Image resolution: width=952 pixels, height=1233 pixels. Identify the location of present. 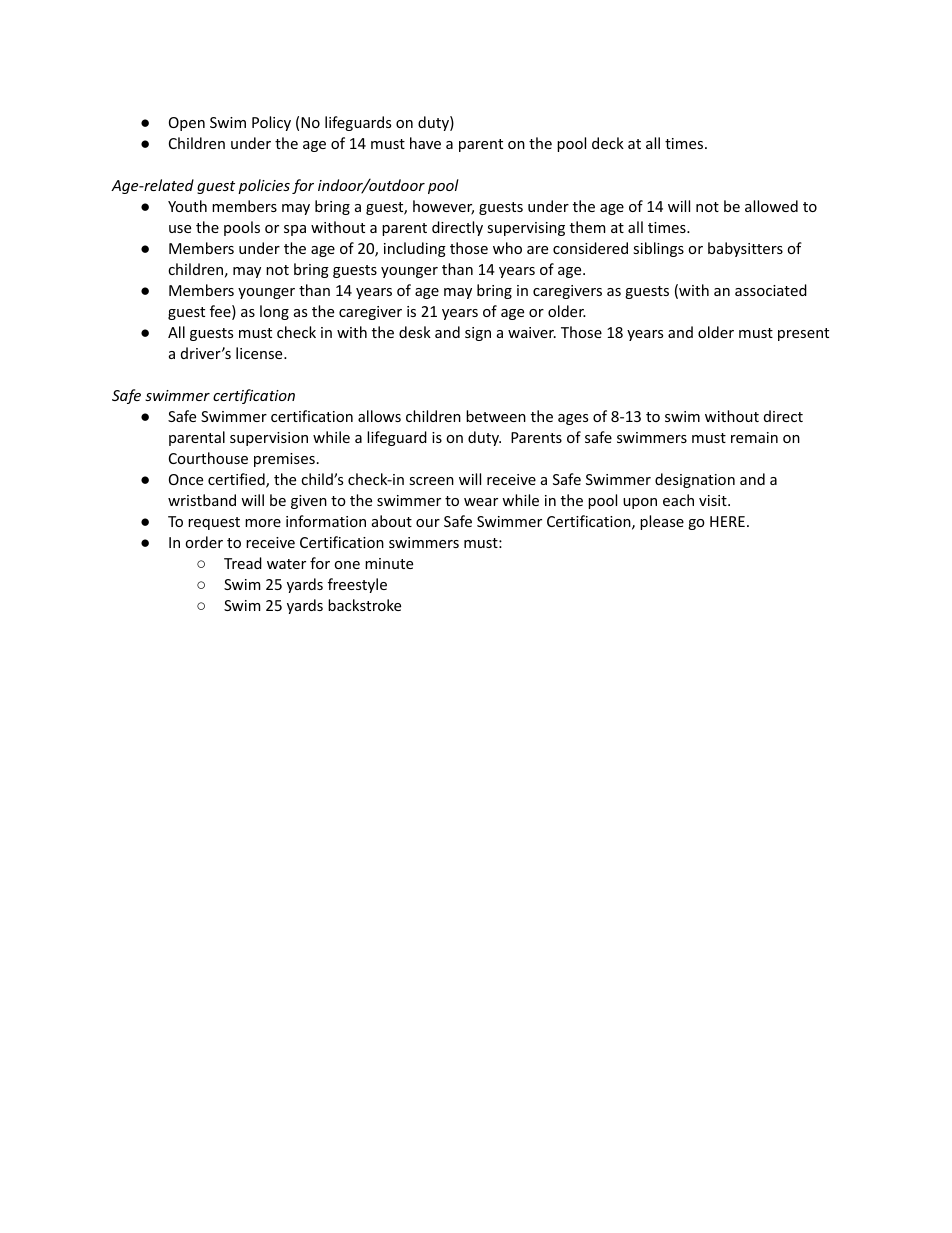
(803, 334).
